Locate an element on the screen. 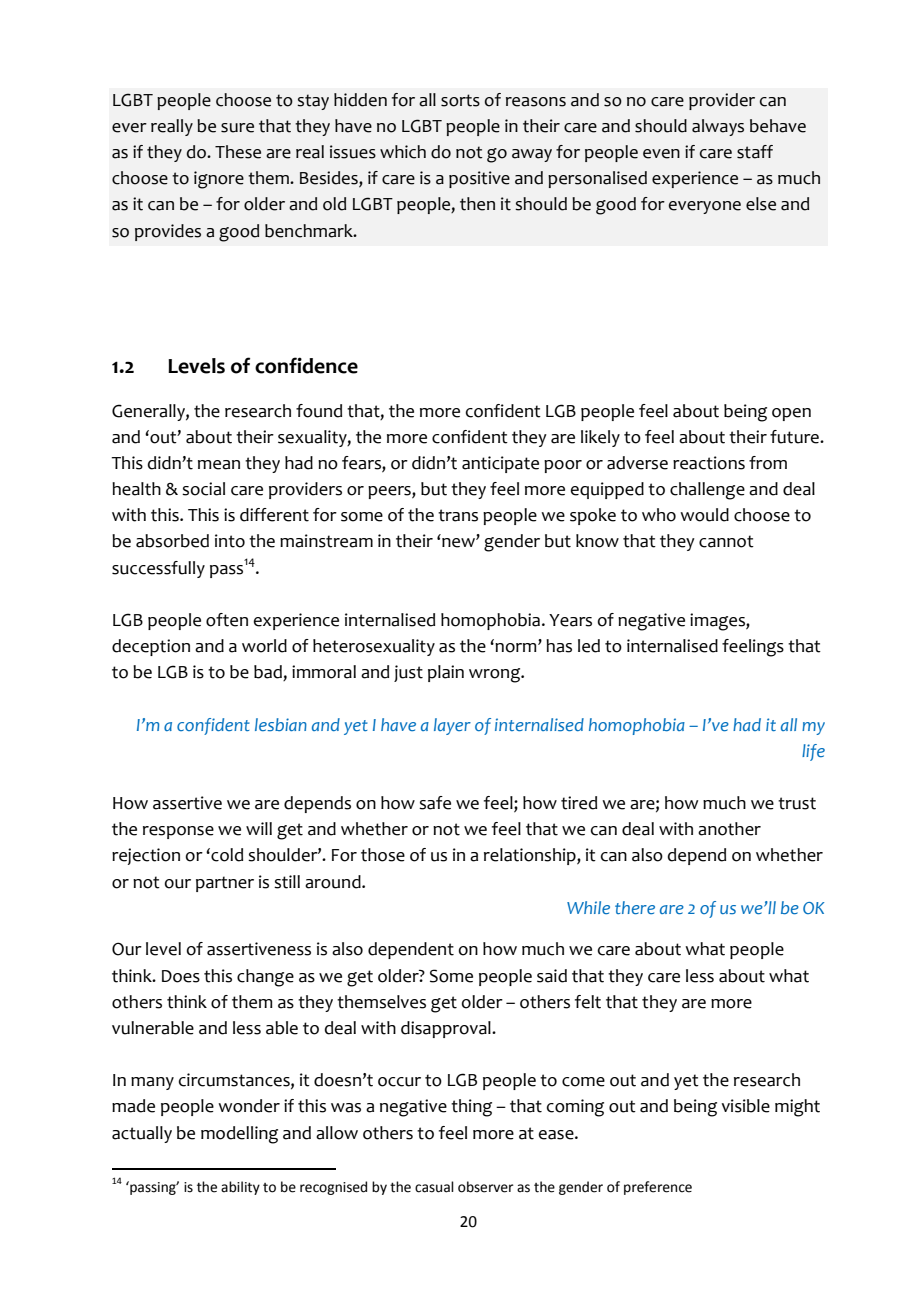  partner is located at coordinates (225, 884).
